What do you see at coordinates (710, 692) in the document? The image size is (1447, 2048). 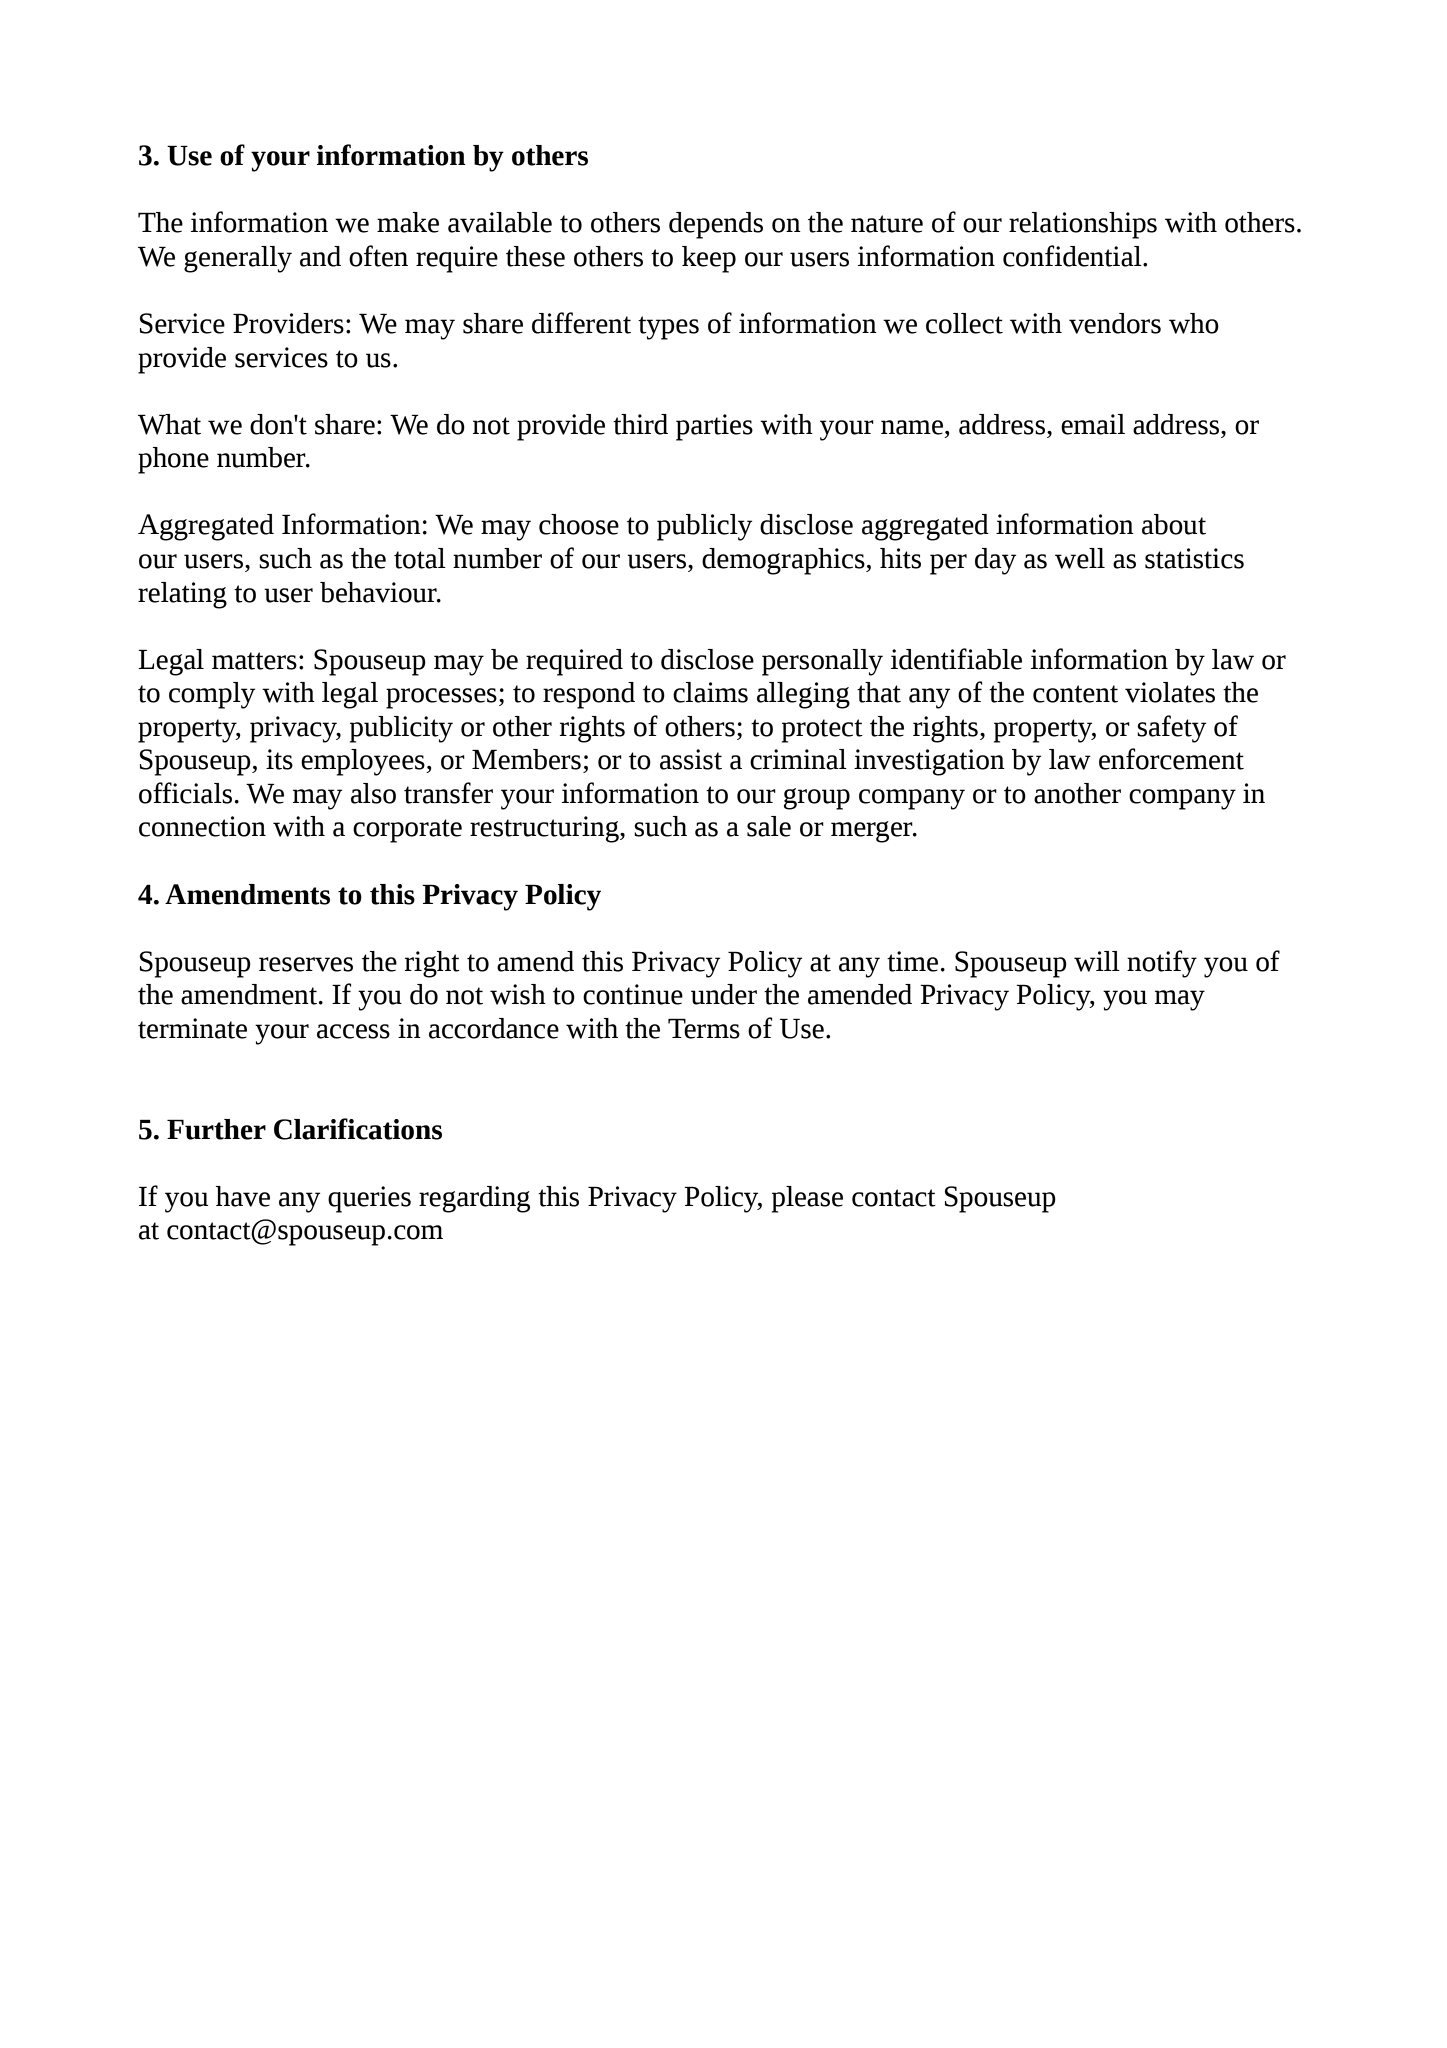 I see `claims` at bounding box center [710, 692].
